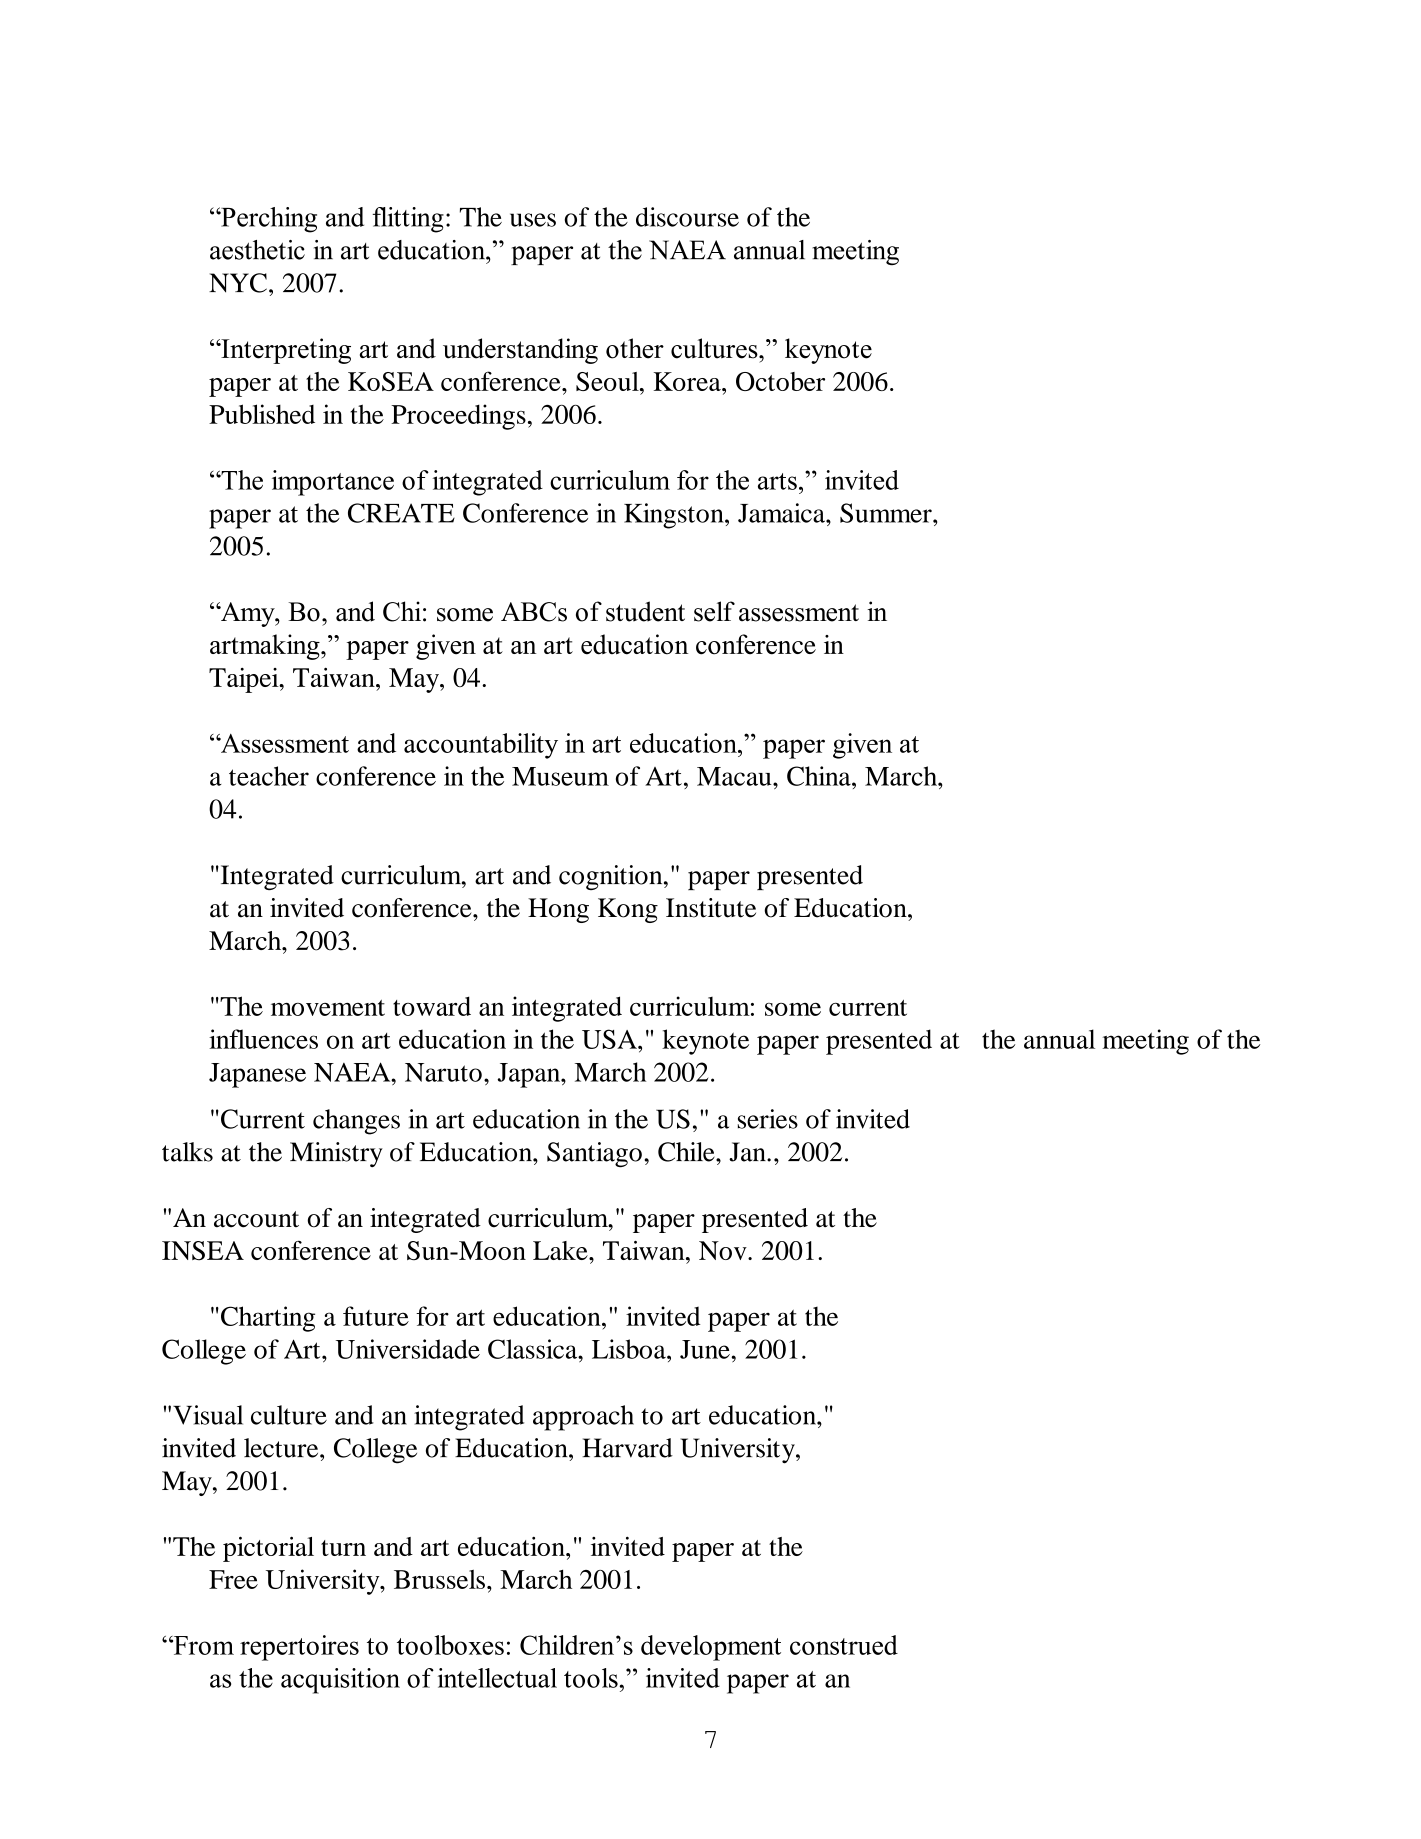 The height and width of the screenshot is (1839, 1421). What do you see at coordinates (497, 1678) in the screenshot?
I see `intellectual` at bounding box center [497, 1678].
